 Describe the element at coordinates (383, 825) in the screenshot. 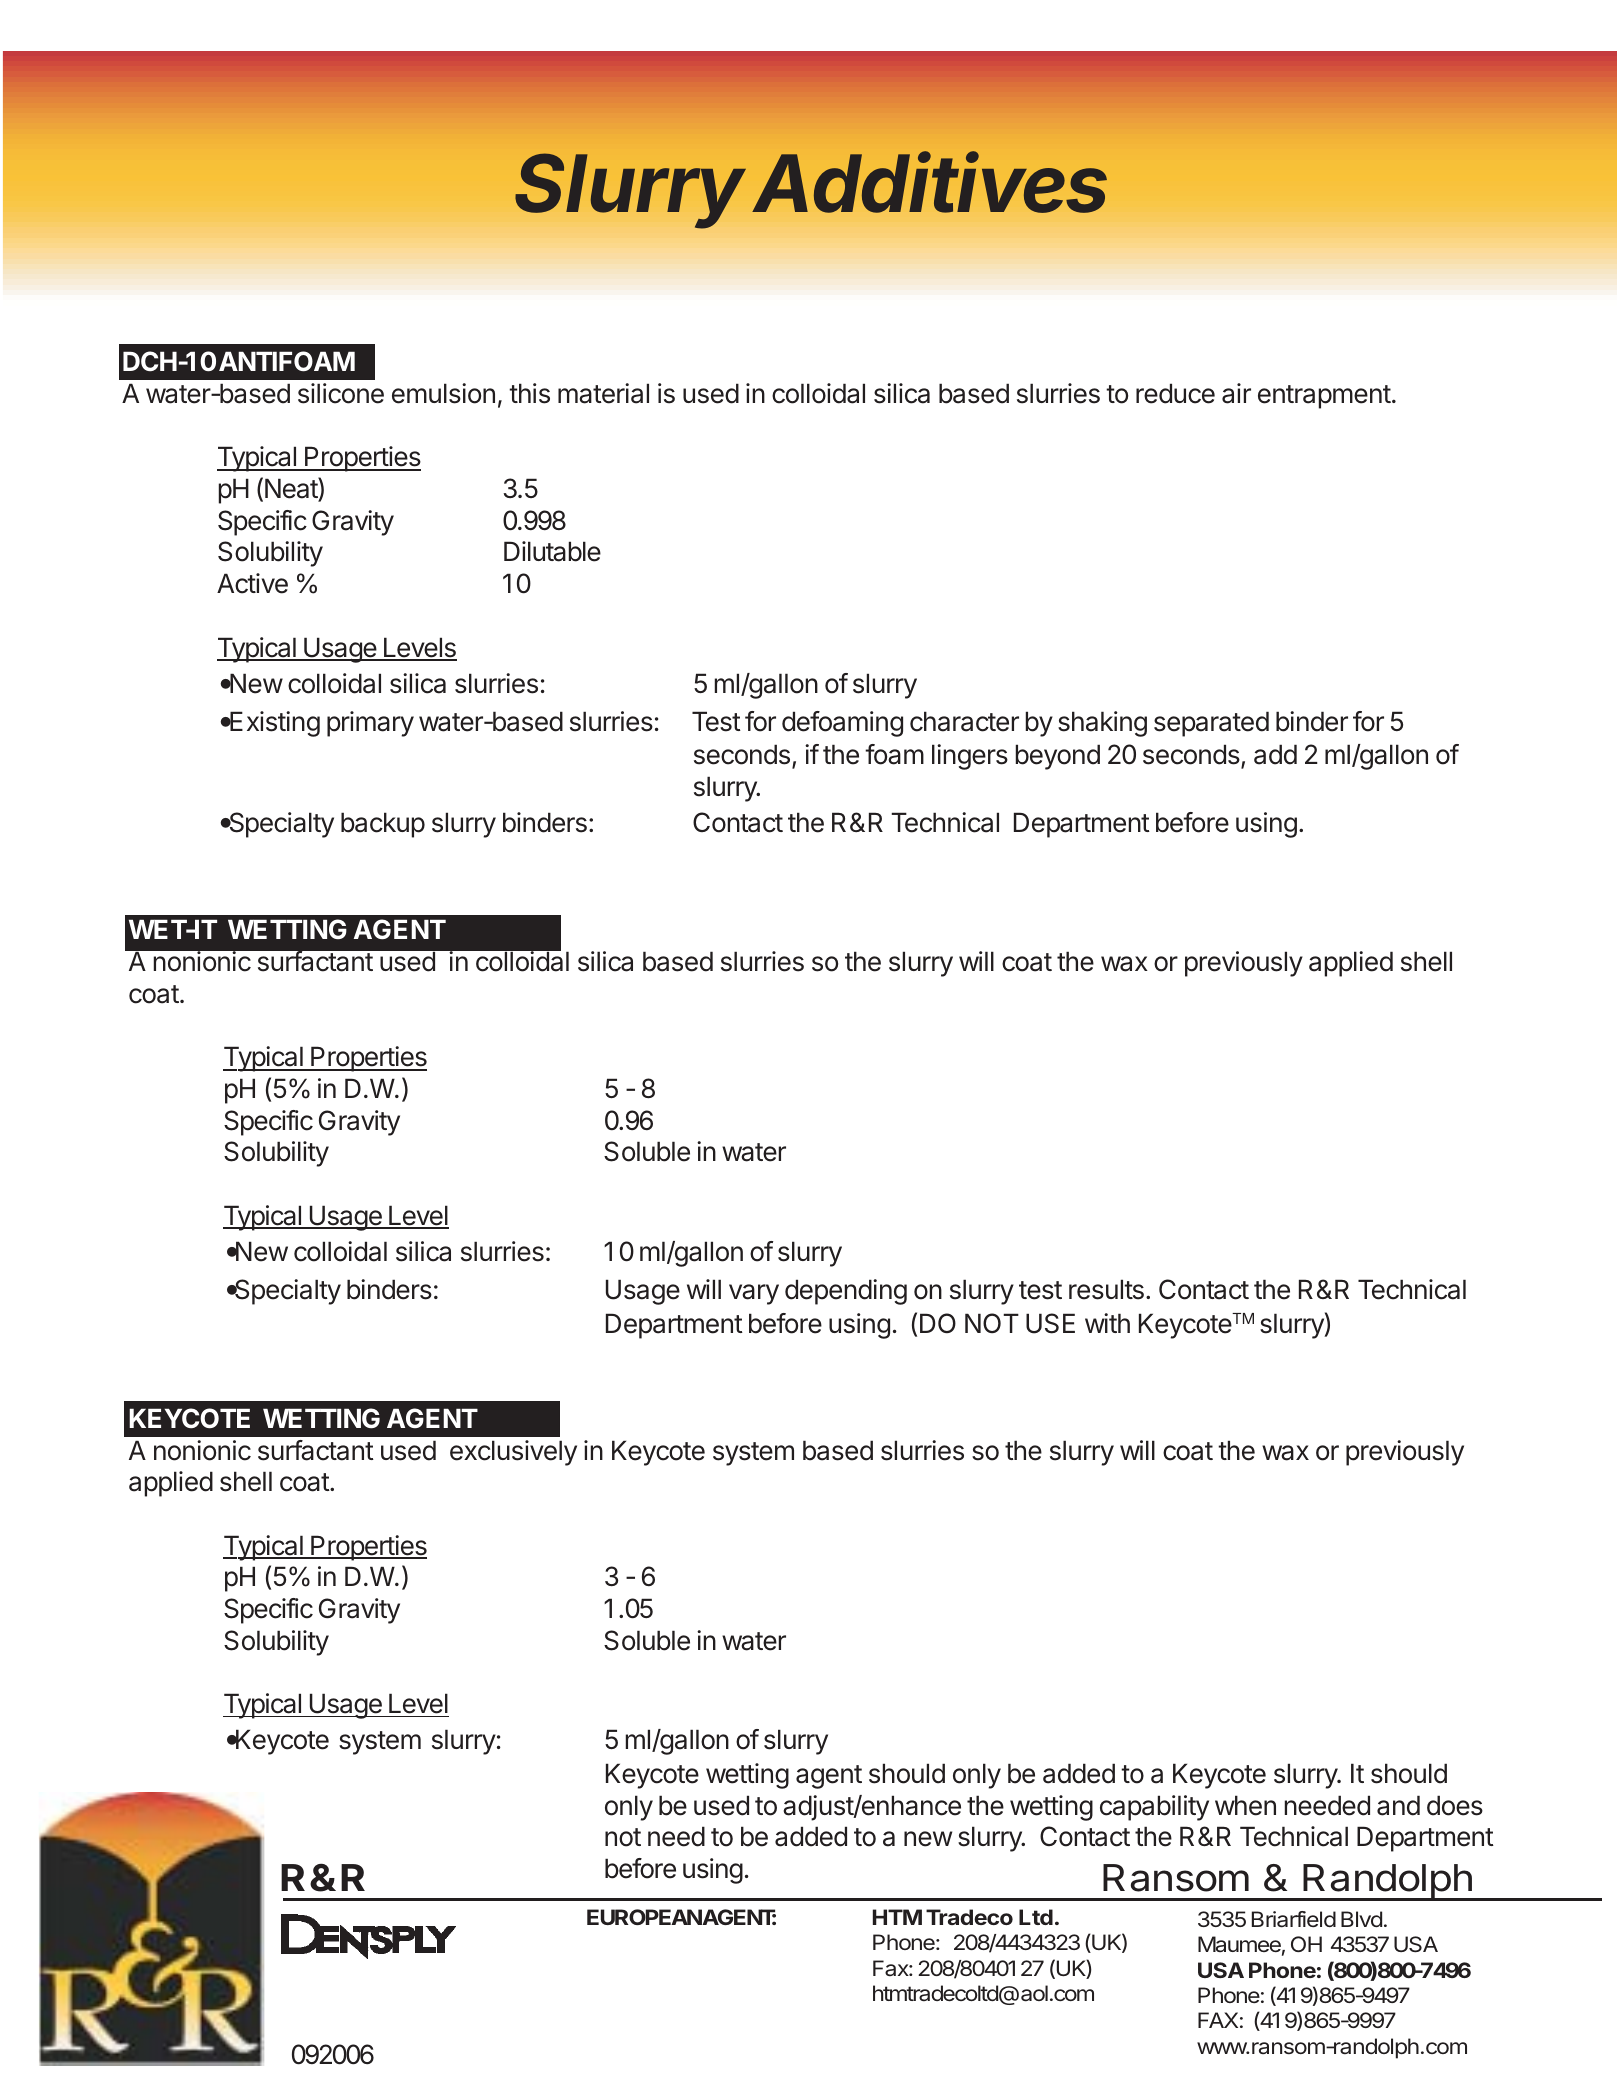

I see `backup` at that location.
